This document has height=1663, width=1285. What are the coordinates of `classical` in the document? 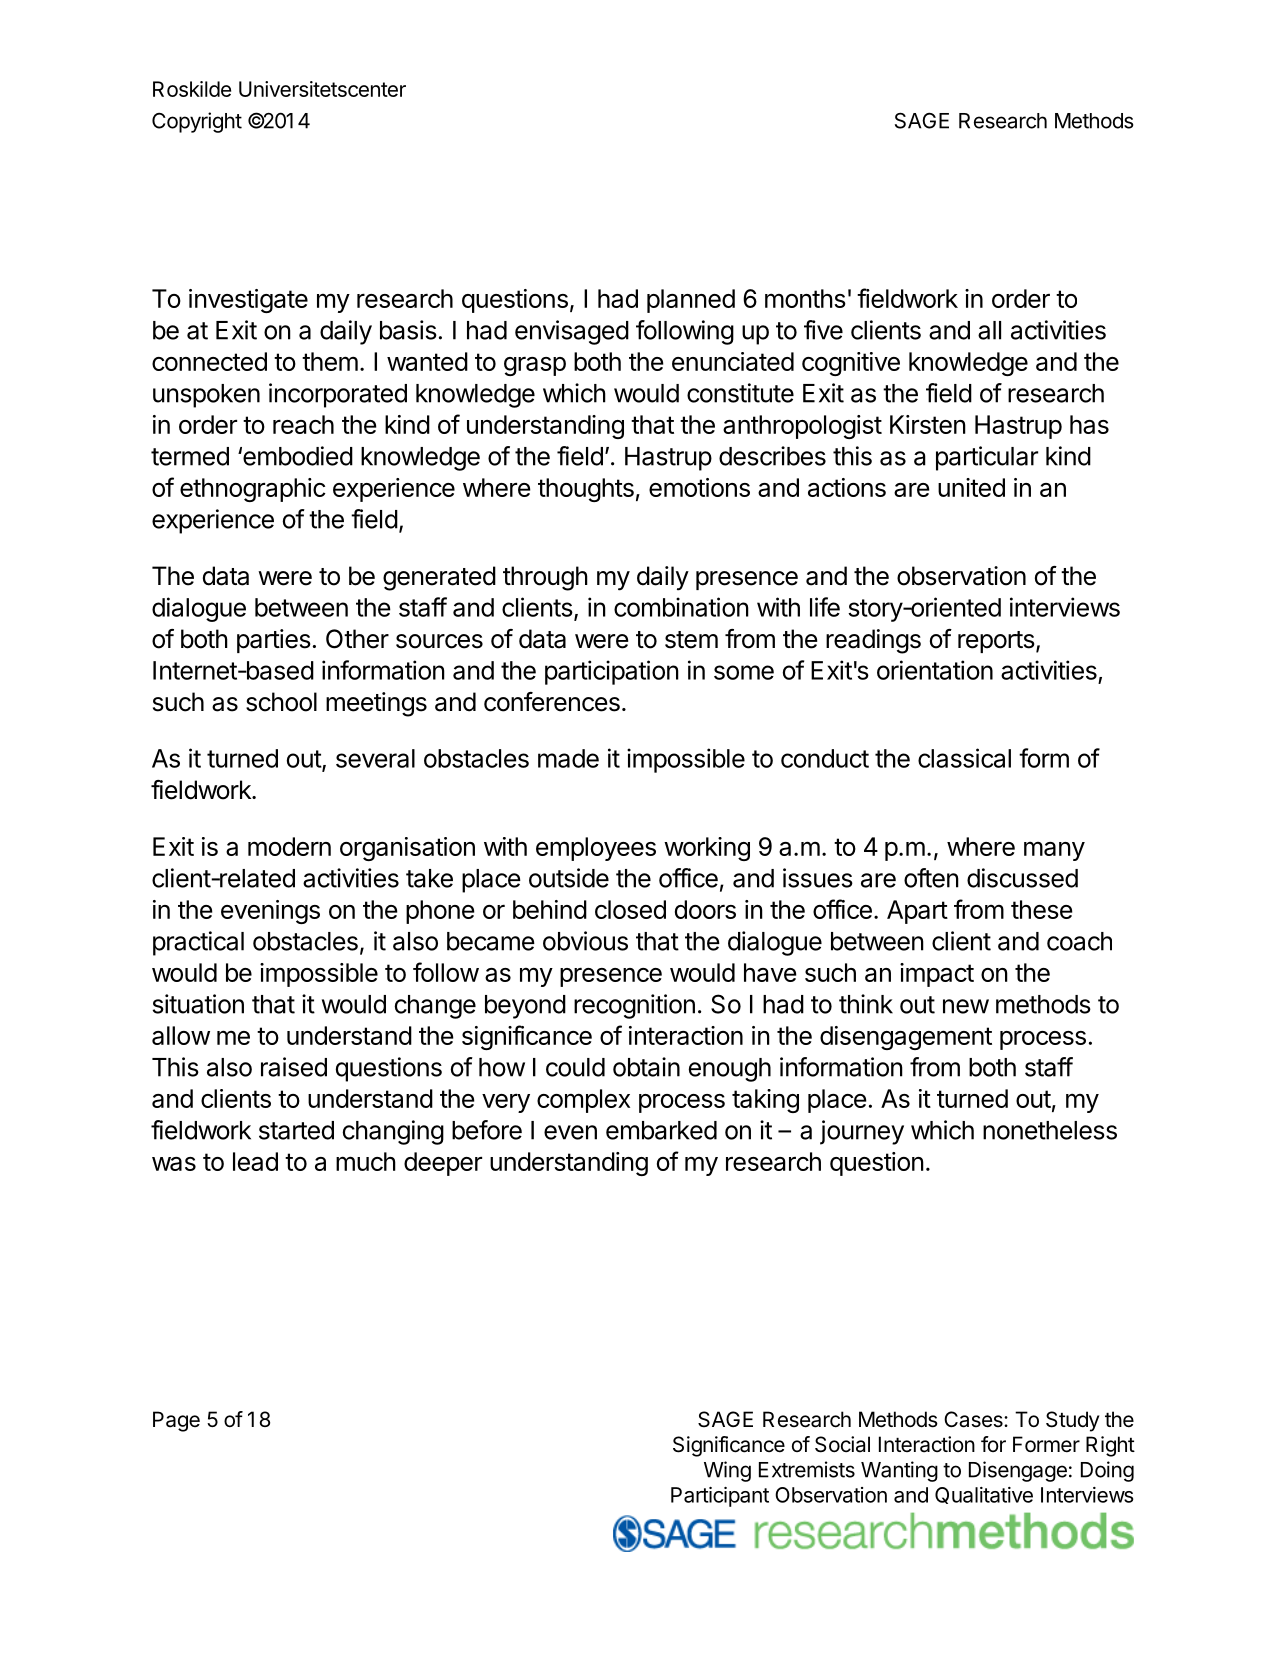 It's located at (964, 758).
